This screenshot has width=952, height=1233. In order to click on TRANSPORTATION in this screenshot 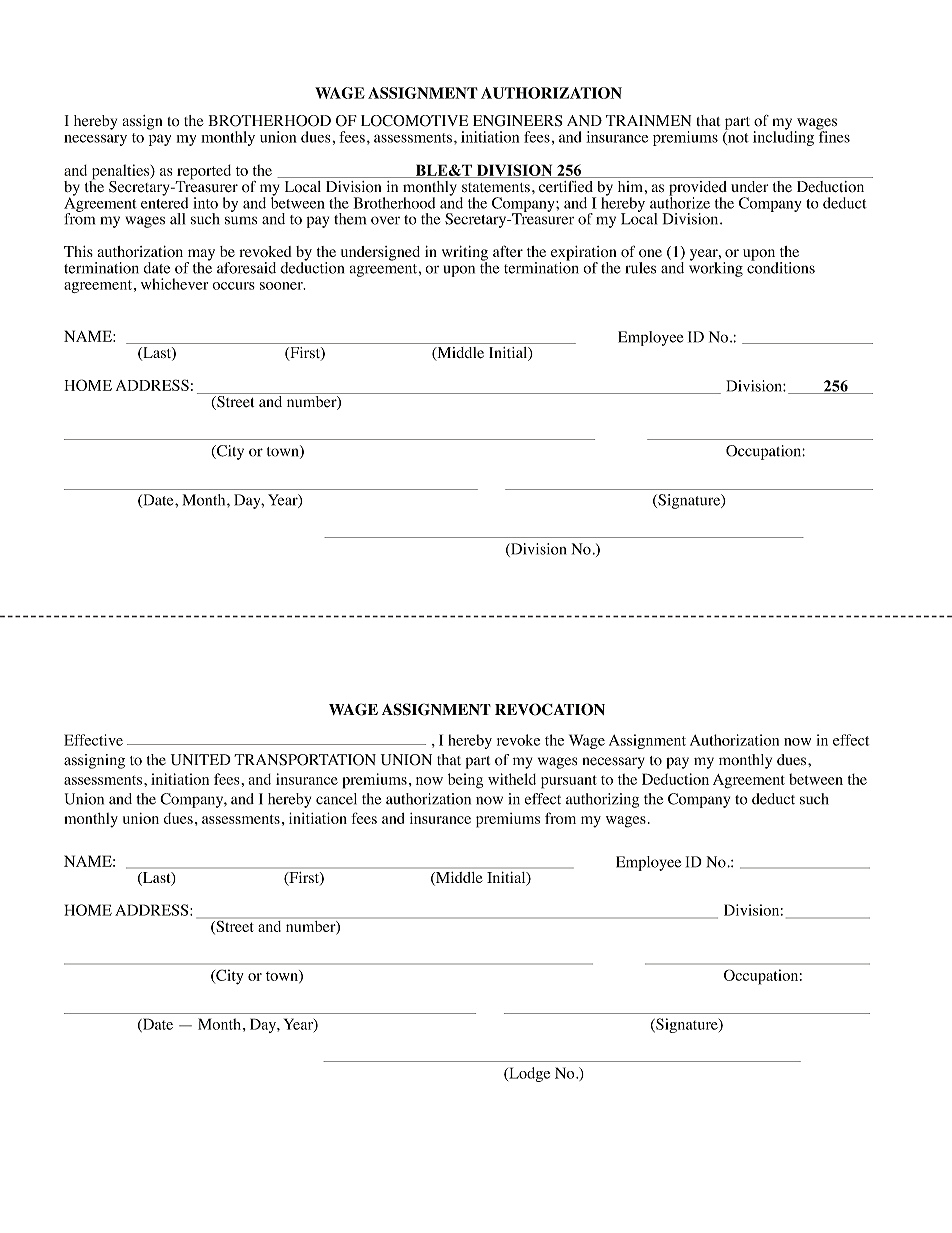, I will do `click(305, 760)`.
